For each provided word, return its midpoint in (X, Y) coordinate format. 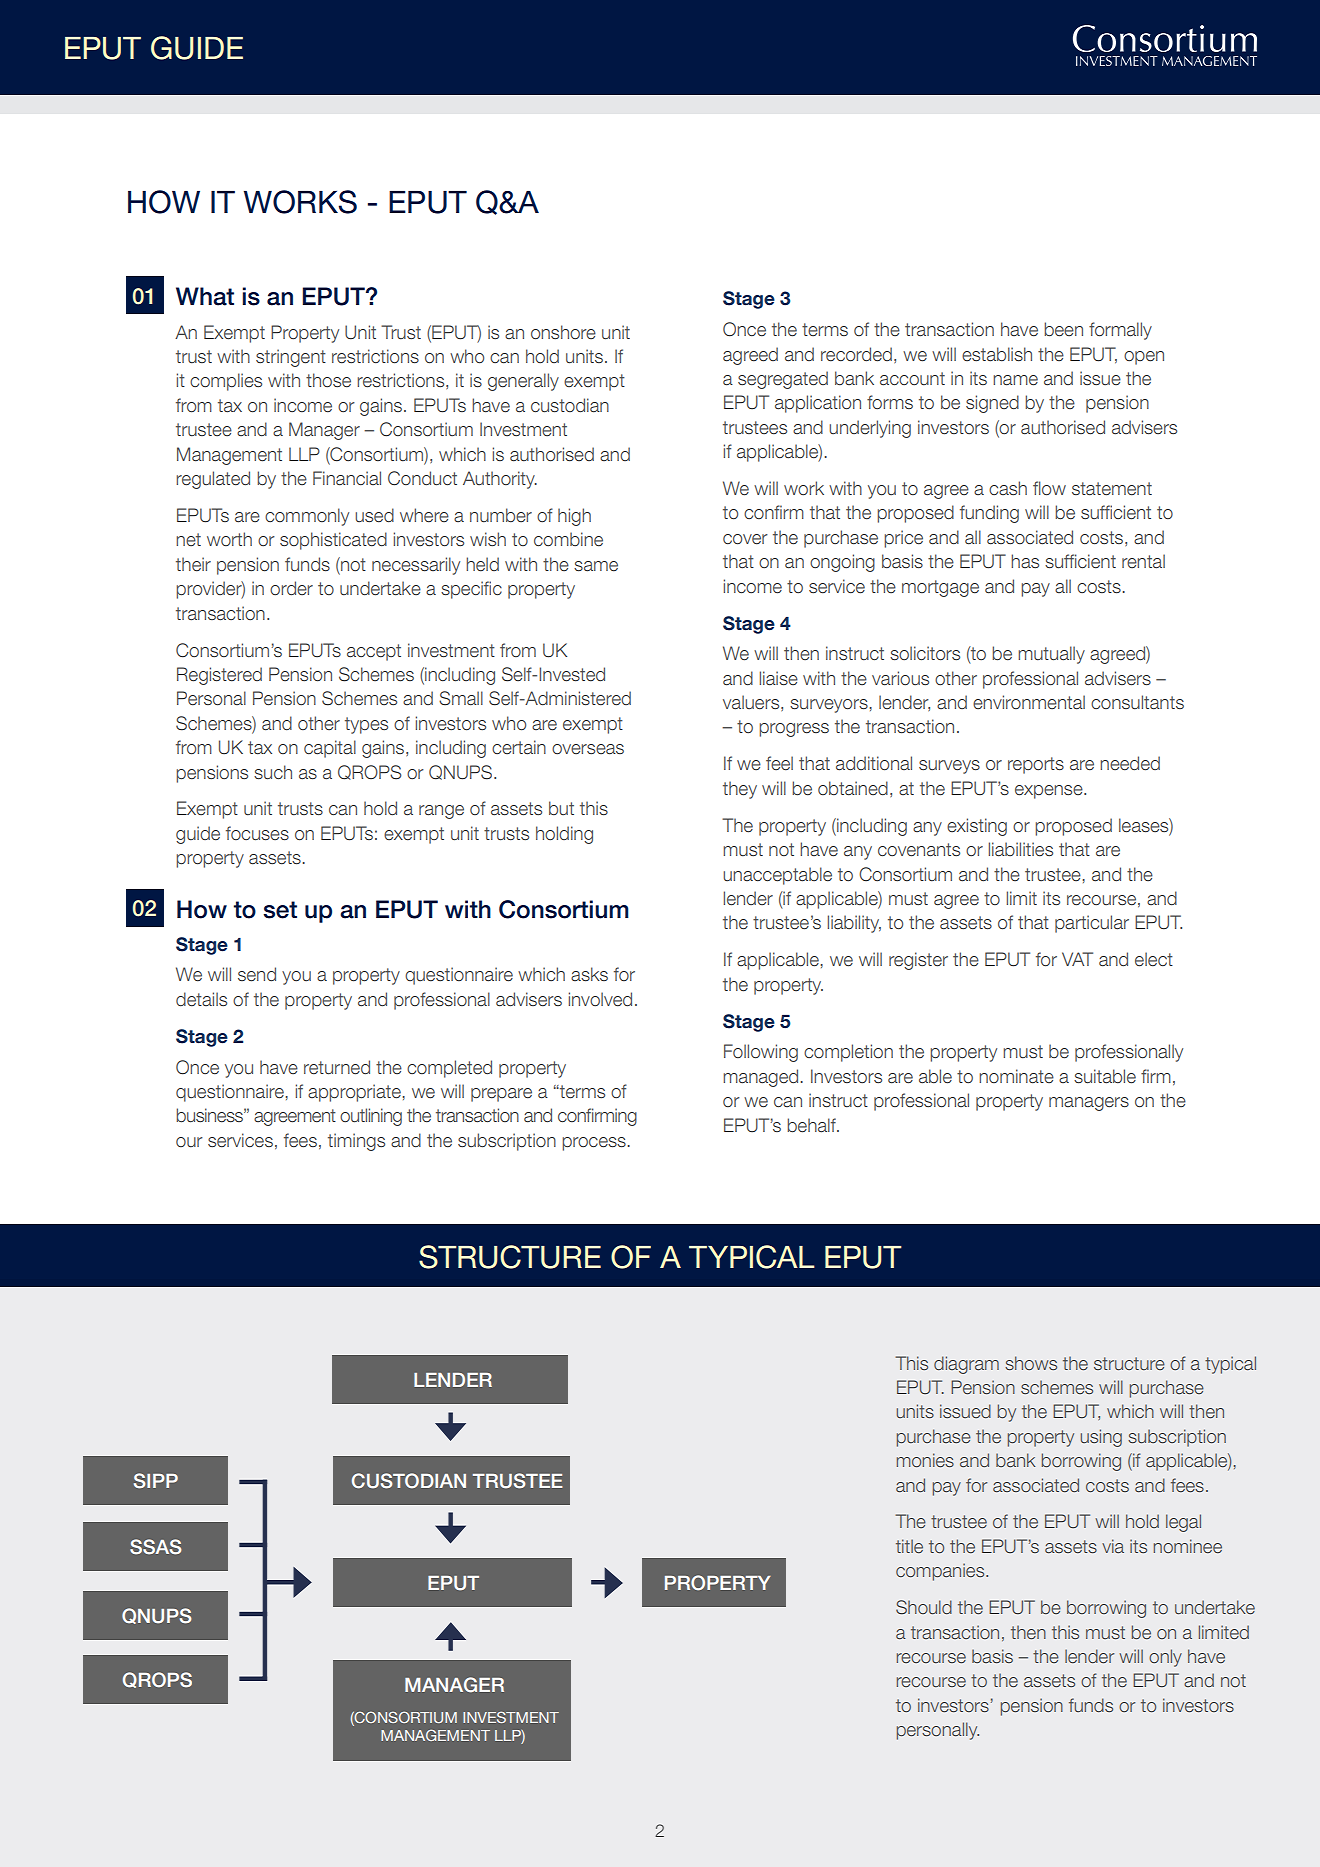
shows (1031, 1363)
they (740, 790)
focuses (257, 833)
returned (337, 1067)
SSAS (155, 1547)
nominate (1016, 1076)
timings (356, 1142)
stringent (291, 358)
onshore (563, 332)
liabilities (1021, 849)
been (1063, 329)
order (291, 588)
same (596, 566)
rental (1143, 561)
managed (760, 1078)
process (594, 1144)
